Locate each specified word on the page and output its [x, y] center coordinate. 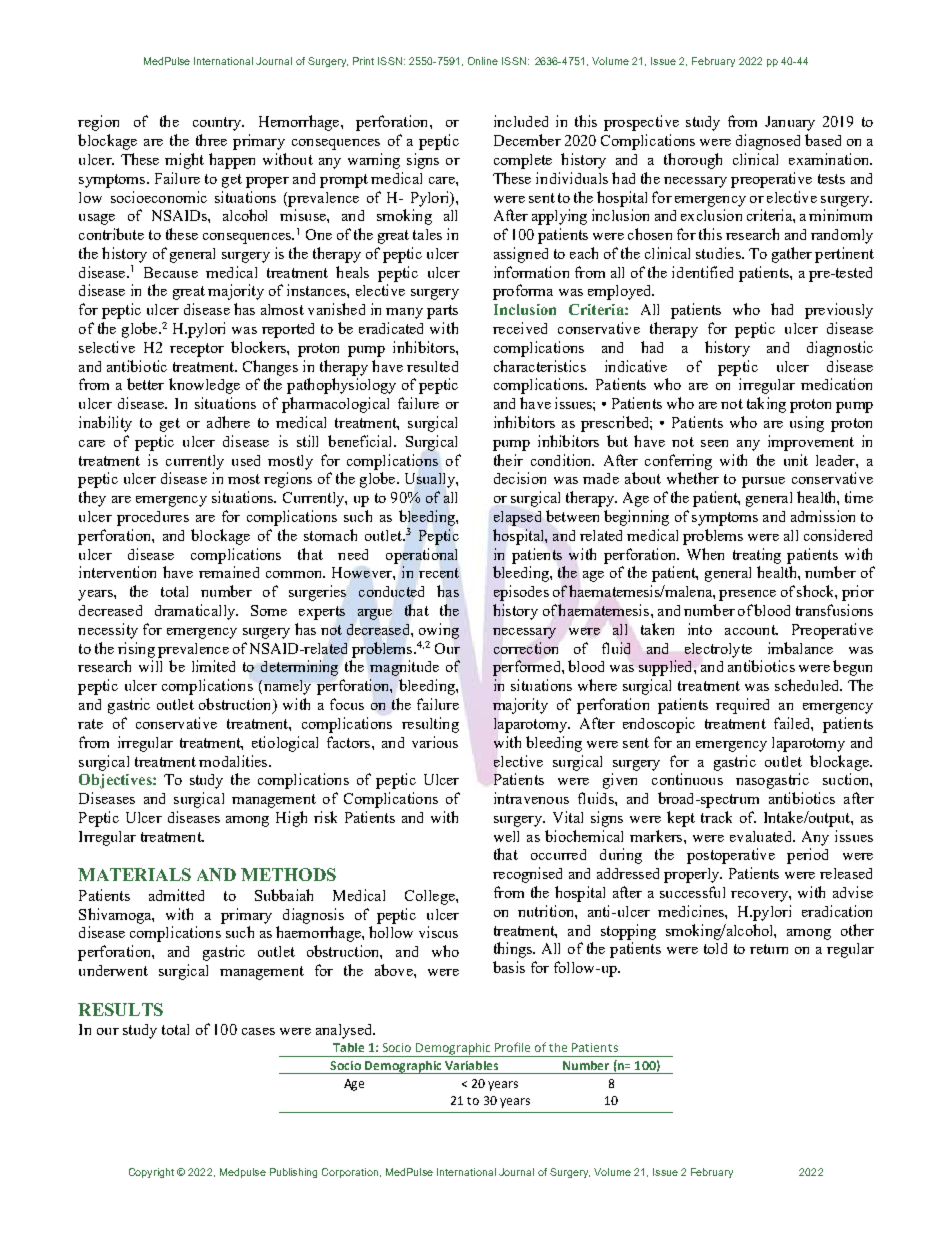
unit [796, 460]
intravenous [531, 798]
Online [483, 61]
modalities [234, 761]
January [790, 123]
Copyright [151, 1173]
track [716, 817]
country [218, 124]
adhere [228, 422]
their [508, 460]
